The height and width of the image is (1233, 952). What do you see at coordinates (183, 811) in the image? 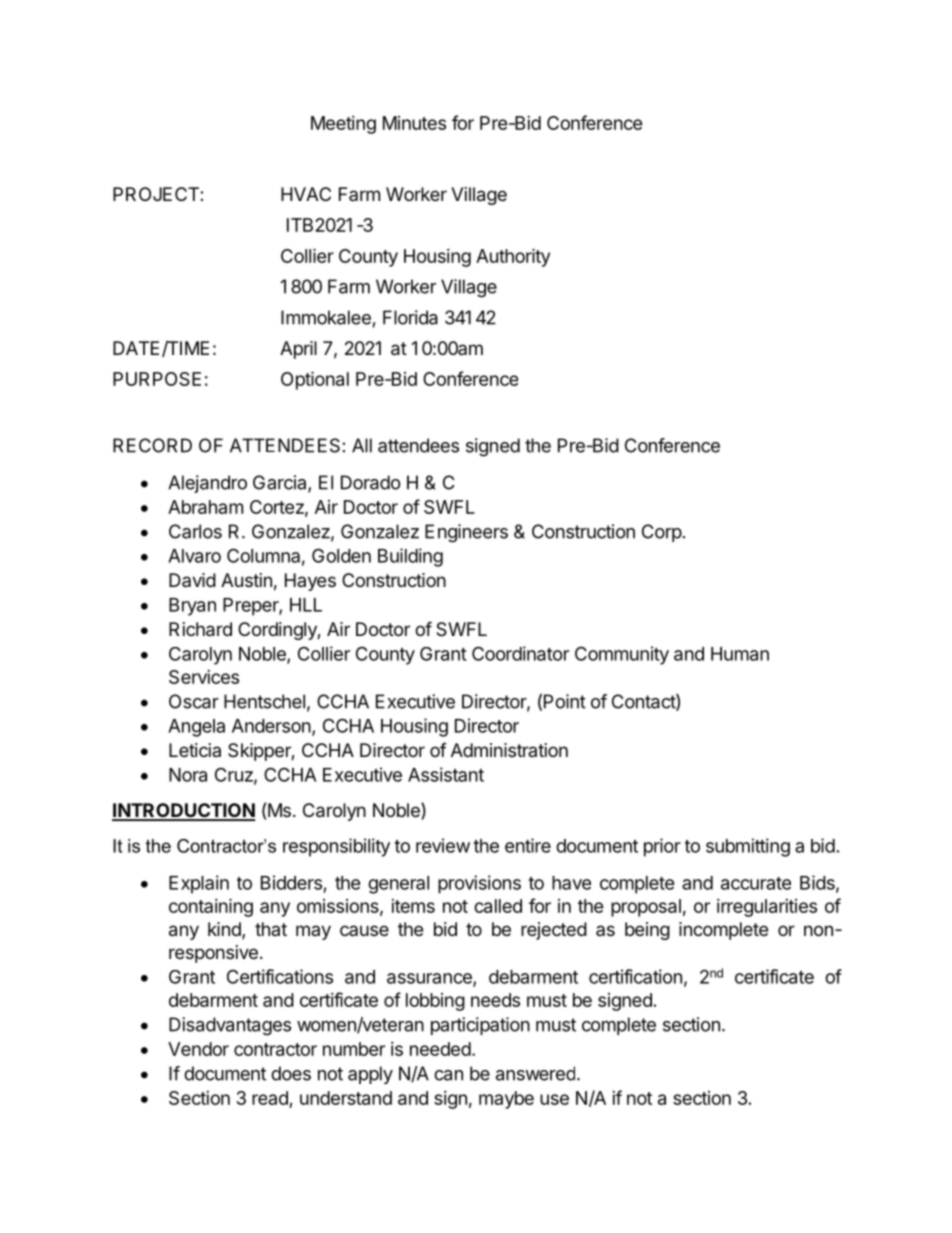
I see `INTRODUCTION` at bounding box center [183, 811].
